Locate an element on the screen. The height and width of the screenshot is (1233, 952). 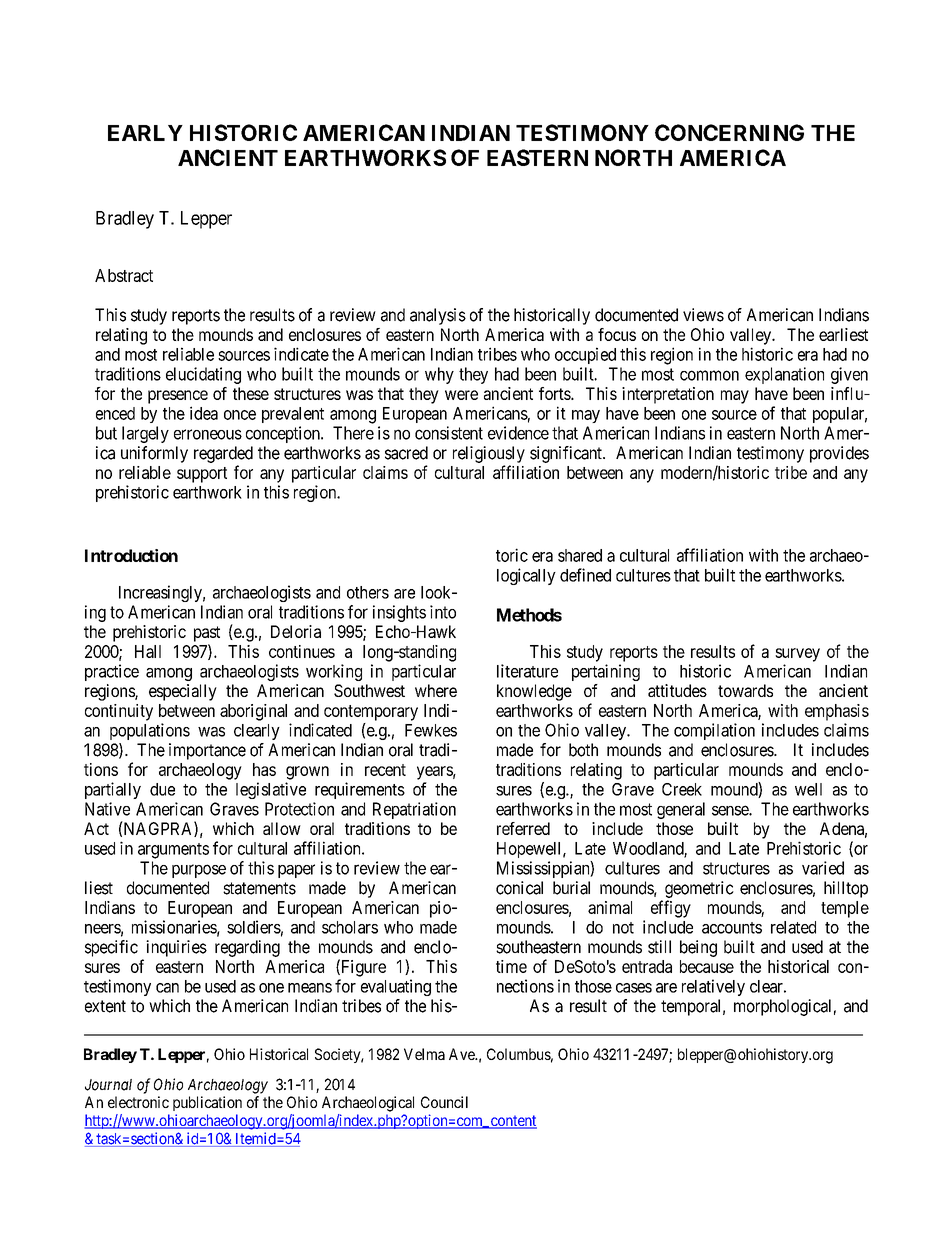
Abstract is located at coordinates (124, 275).
